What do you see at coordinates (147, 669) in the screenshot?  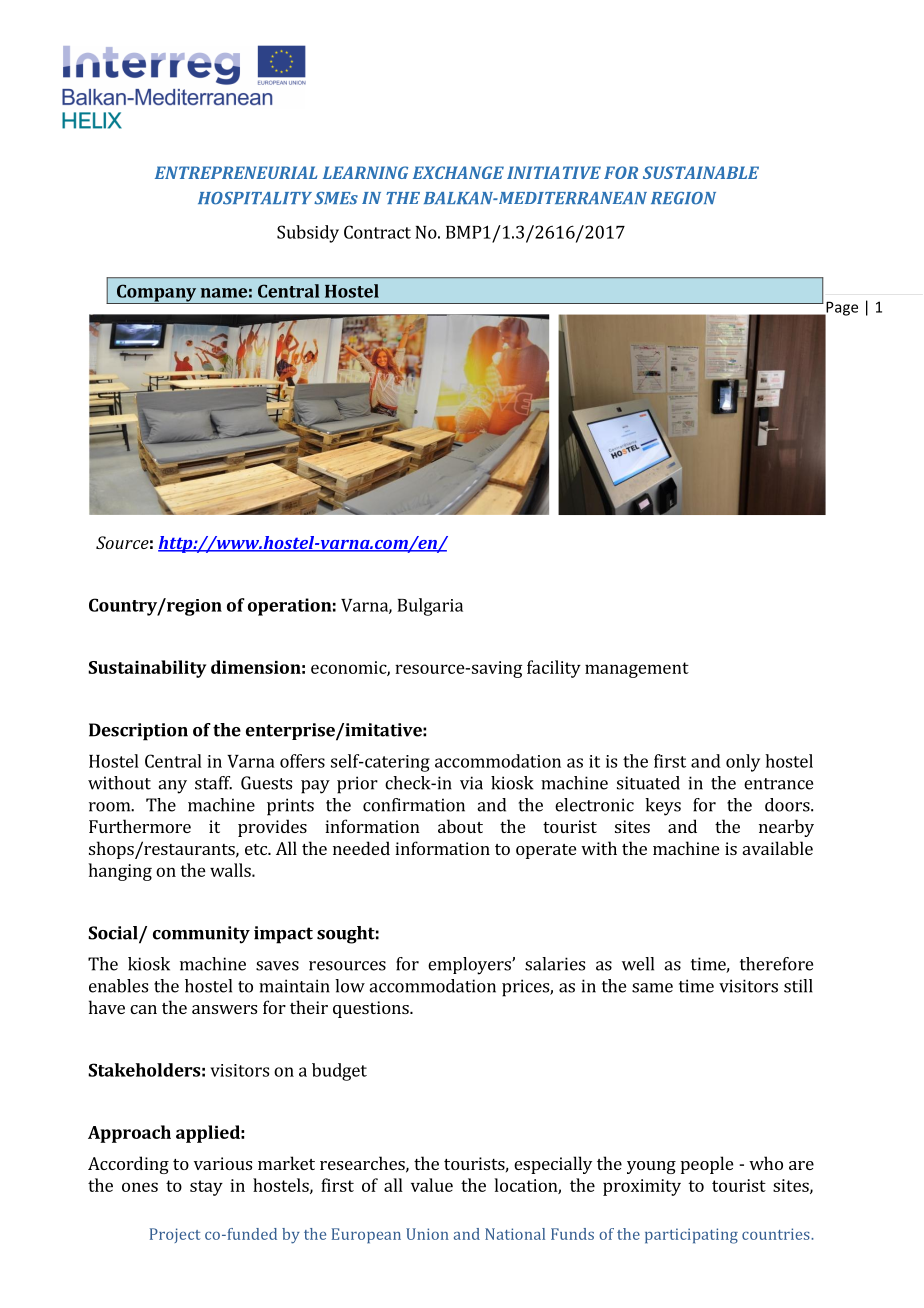 I see `Sustainability` at bounding box center [147, 669].
